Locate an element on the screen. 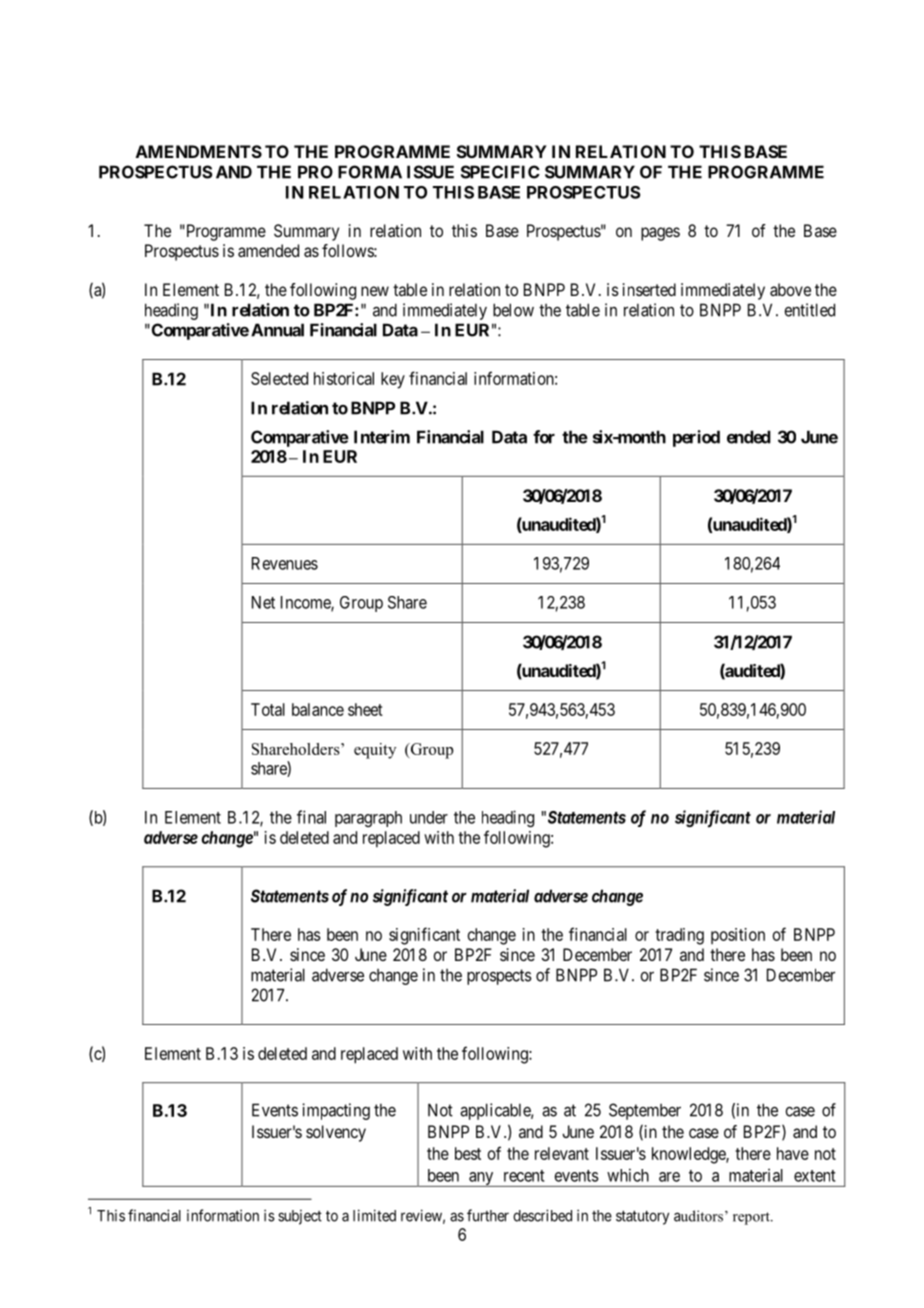 The height and width of the screenshot is (1308, 924). under is located at coordinates (429, 817).
